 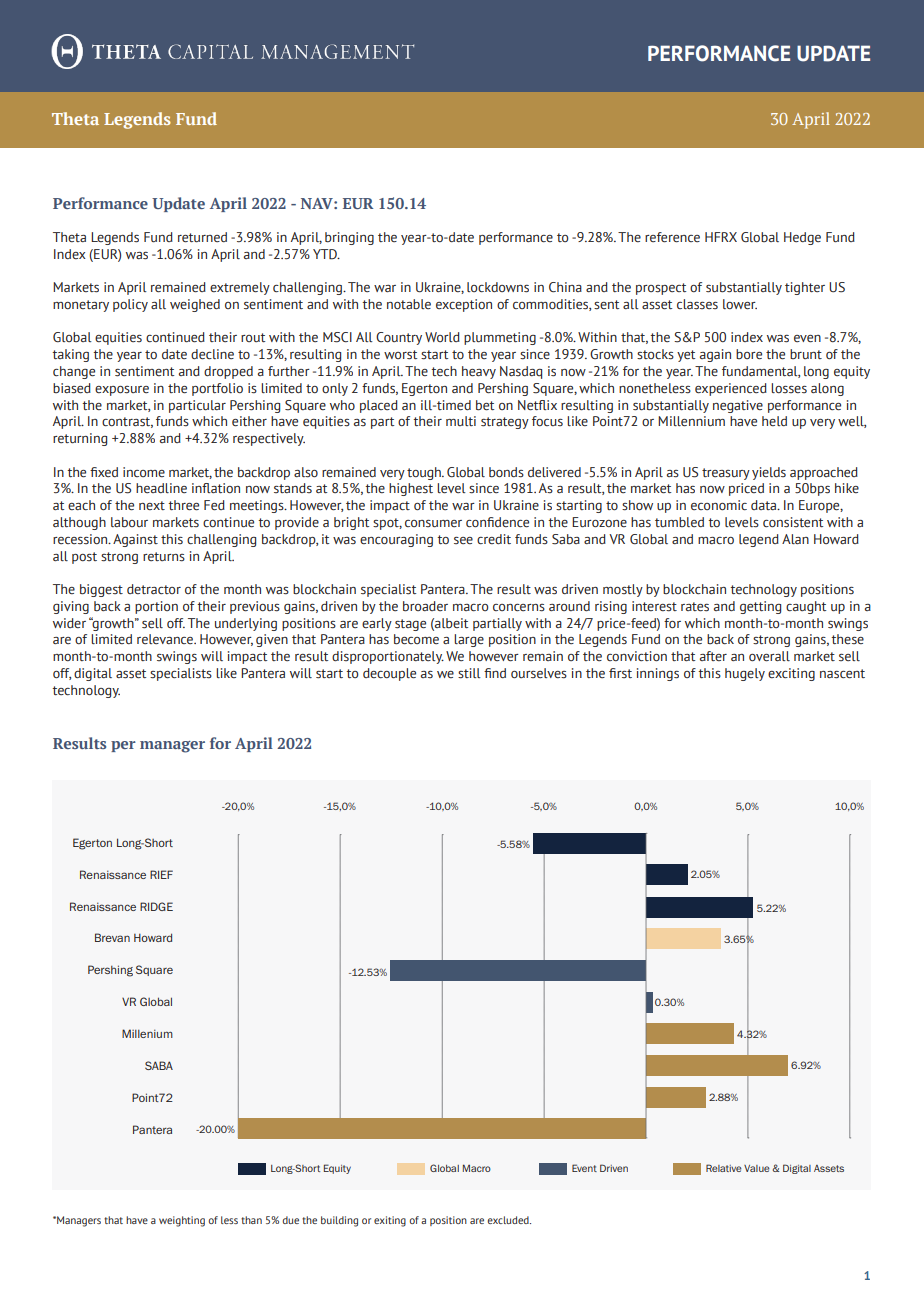 What do you see at coordinates (498, 287) in the image?
I see `lockdowns` at bounding box center [498, 287].
